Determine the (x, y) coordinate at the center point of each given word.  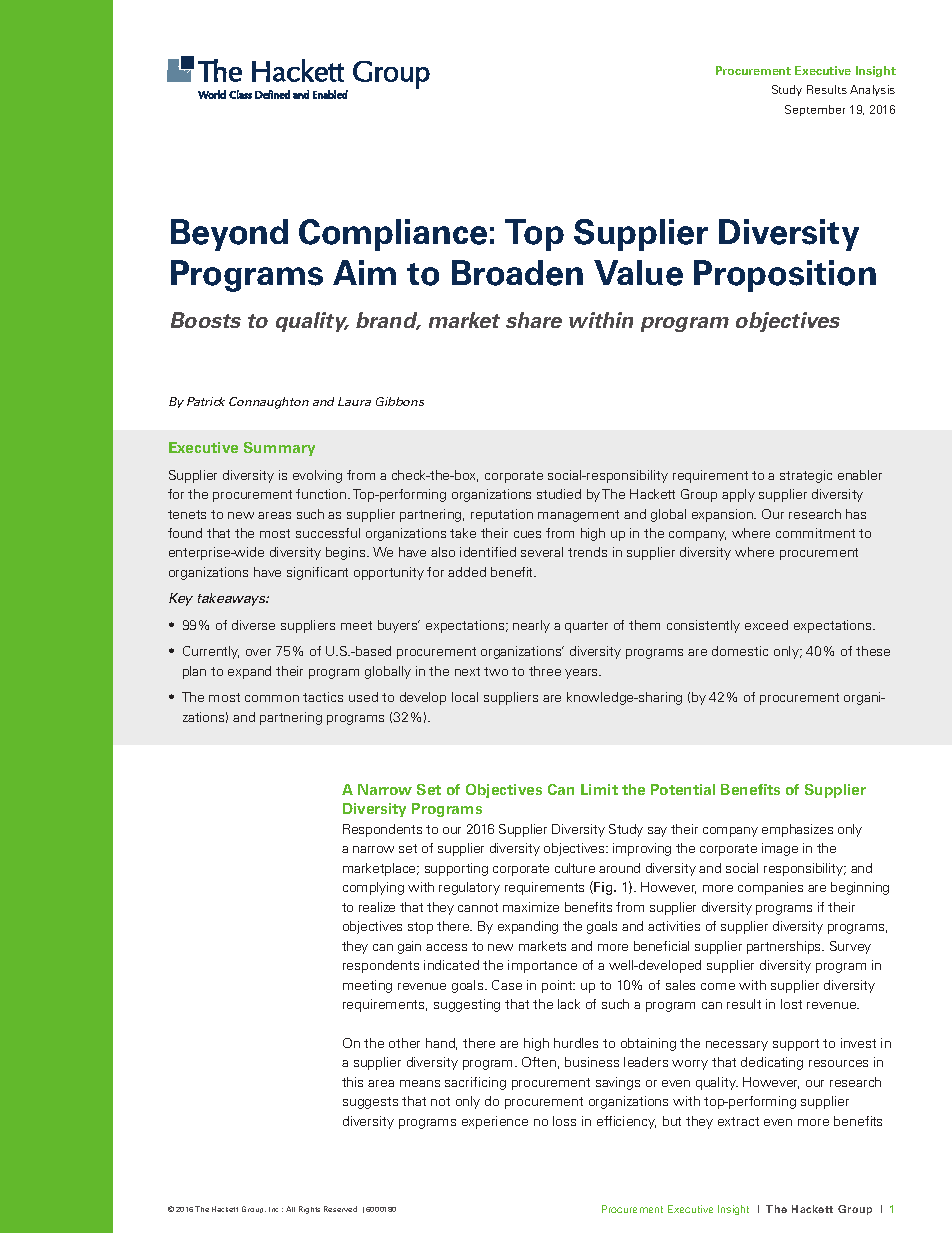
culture (575, 868)
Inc (273, 1209)
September (815, 110)
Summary (279, 449)
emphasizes (797, 830)
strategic (806, 476)
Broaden (517, 273)
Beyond (229, 235)
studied (559, 494)
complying (373, 888)
